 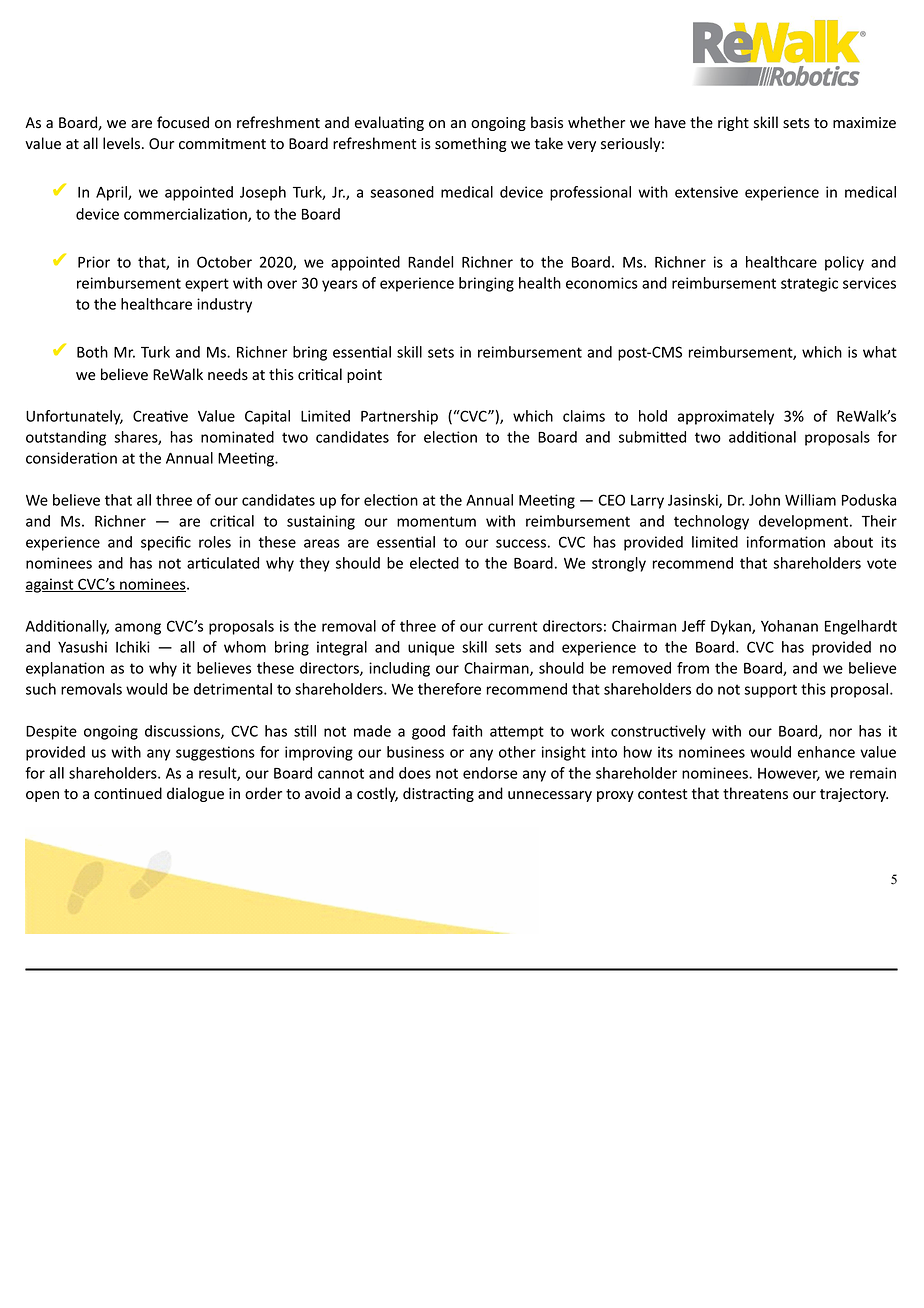 I want to click on John, so click(x=764, y=500).
